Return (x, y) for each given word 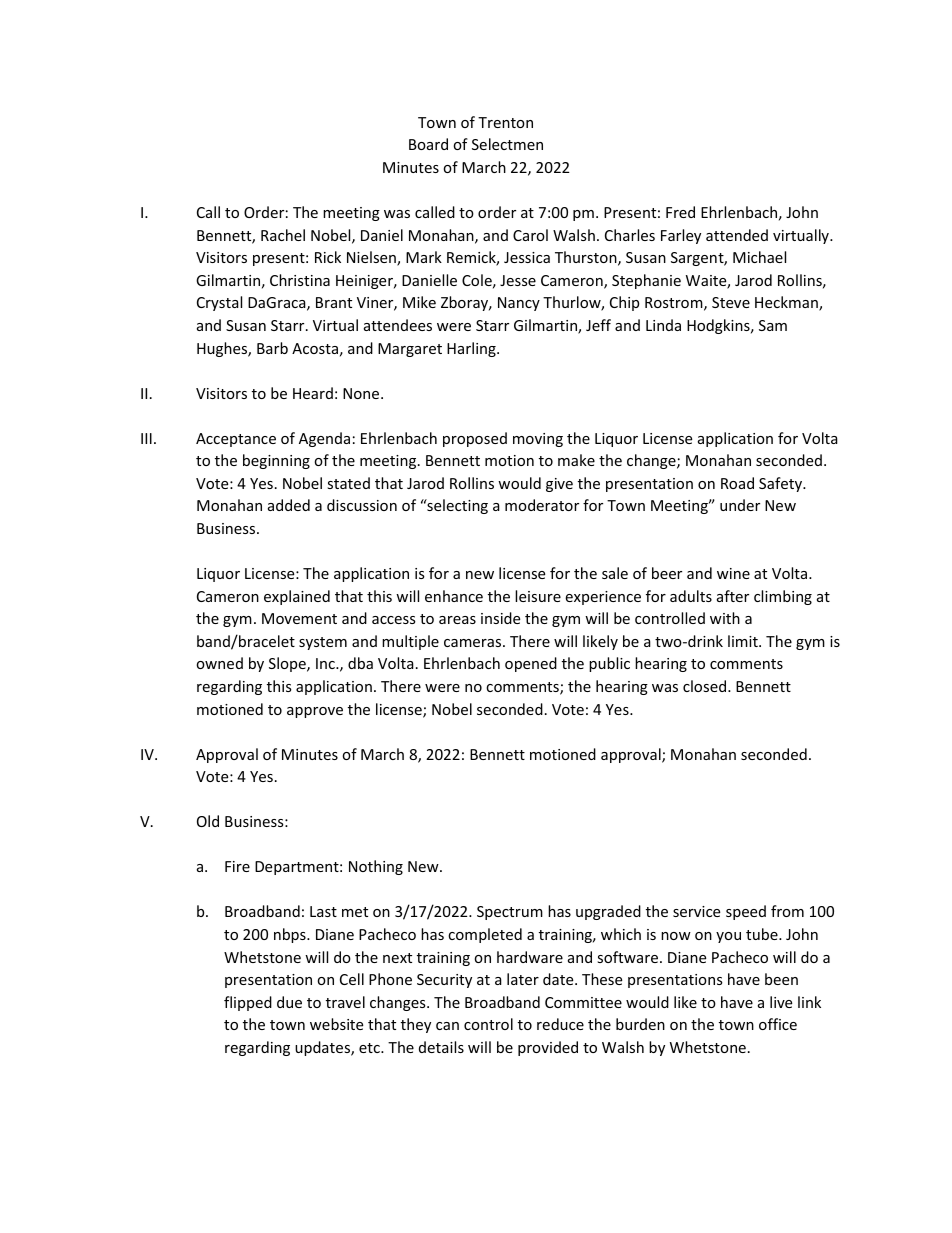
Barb (272, 348)
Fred (680, 212)
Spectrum (510, 913)
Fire (237, 866)
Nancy (519, 304)
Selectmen (507, 144)
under (740, 505)
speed (746, 912)
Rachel (283, 235)
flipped (248, 1003)
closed (706, 686)
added (289, 505)
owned (219, 663)
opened (531, 664)
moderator (542, 505)
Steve (731, 302)
